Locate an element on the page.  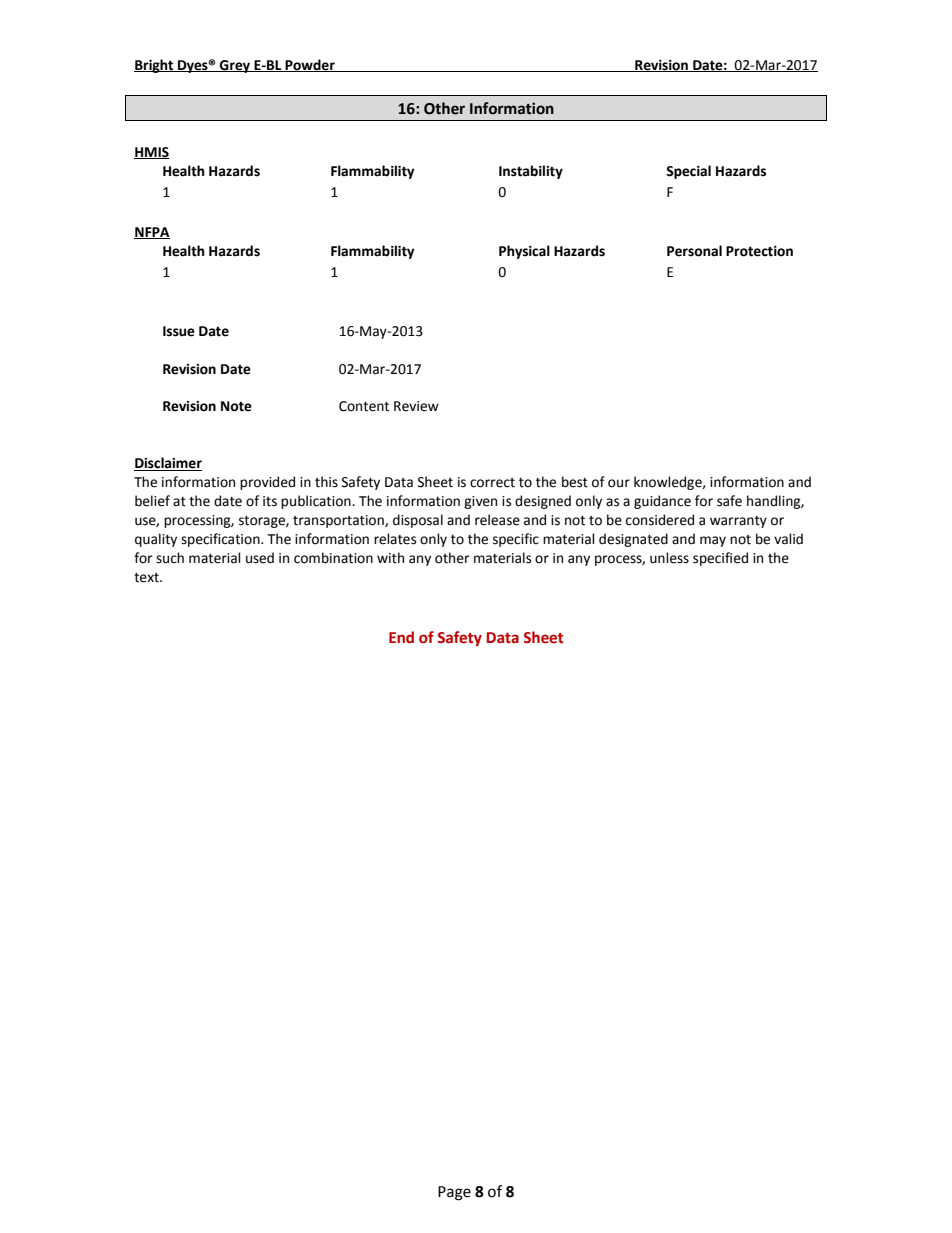
such is located at coordinates (170, 558).
